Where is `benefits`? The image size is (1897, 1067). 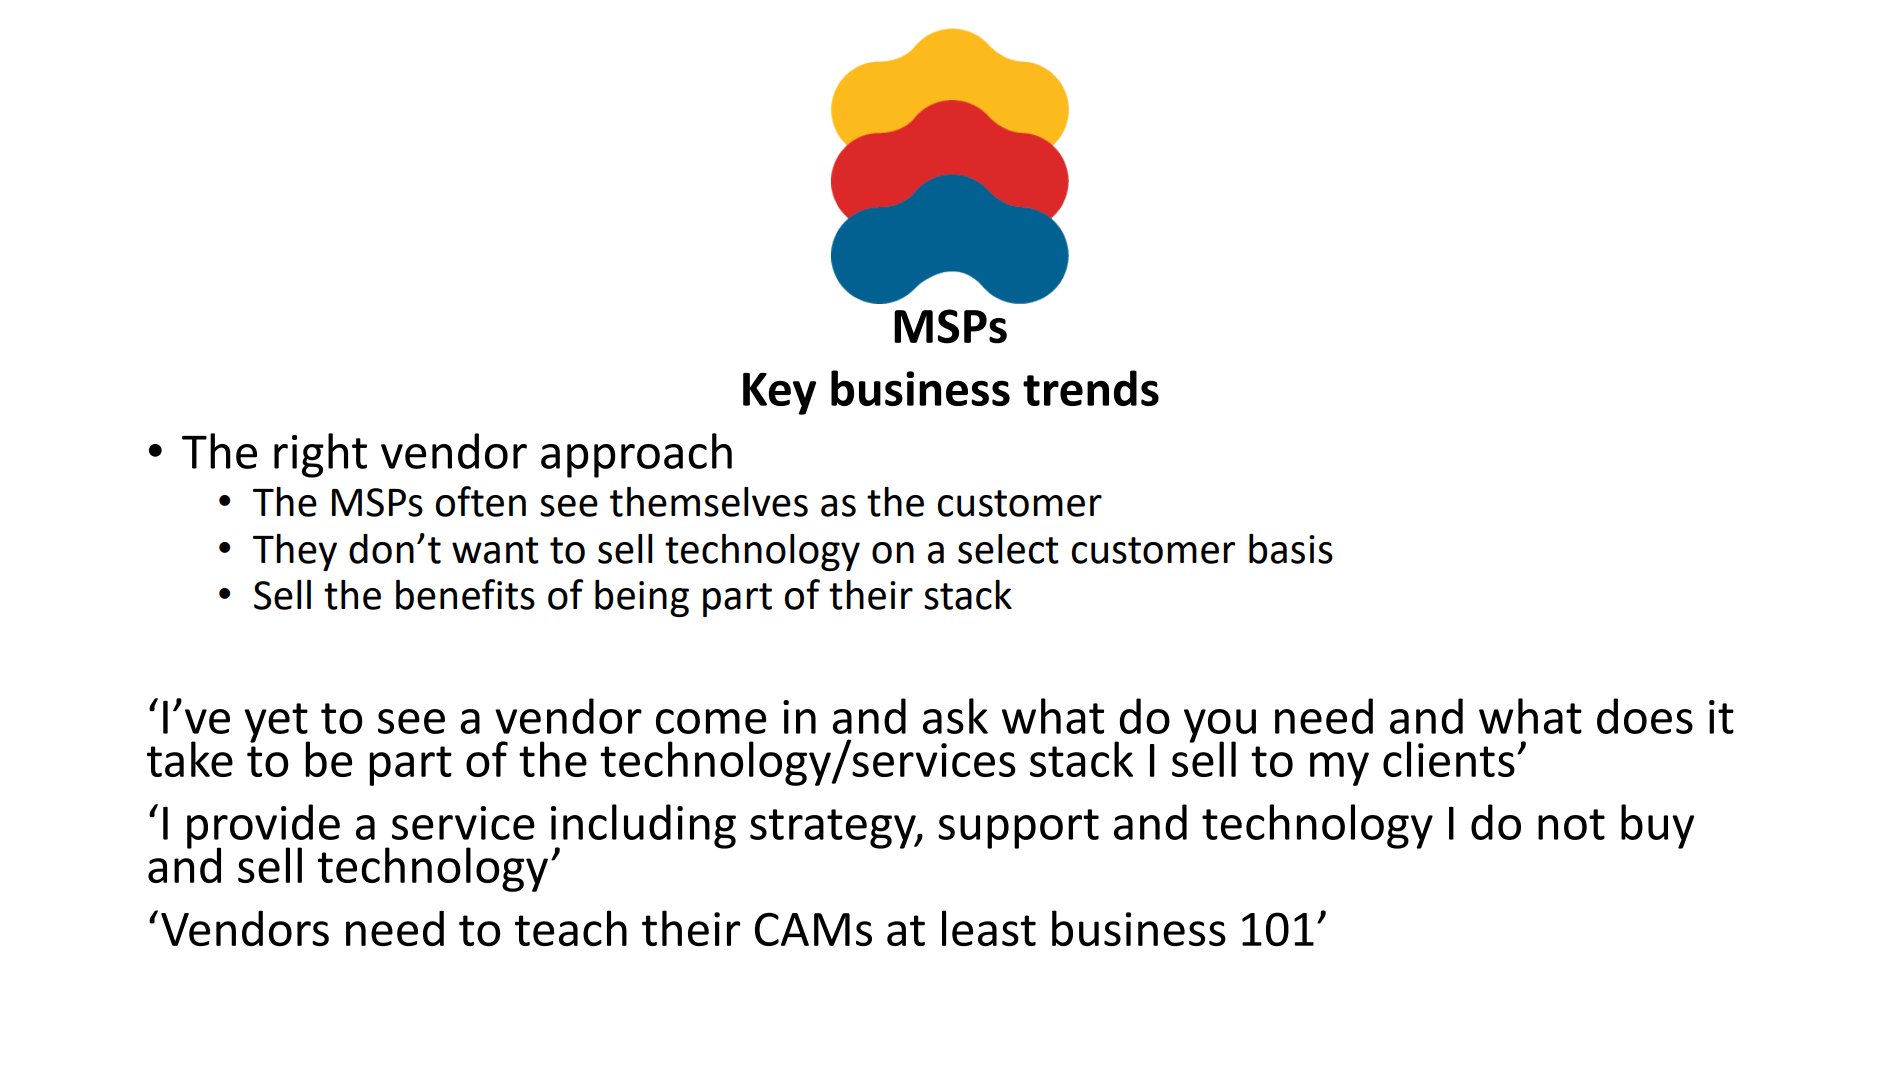 benefits is located at coordinates (465, 594).
